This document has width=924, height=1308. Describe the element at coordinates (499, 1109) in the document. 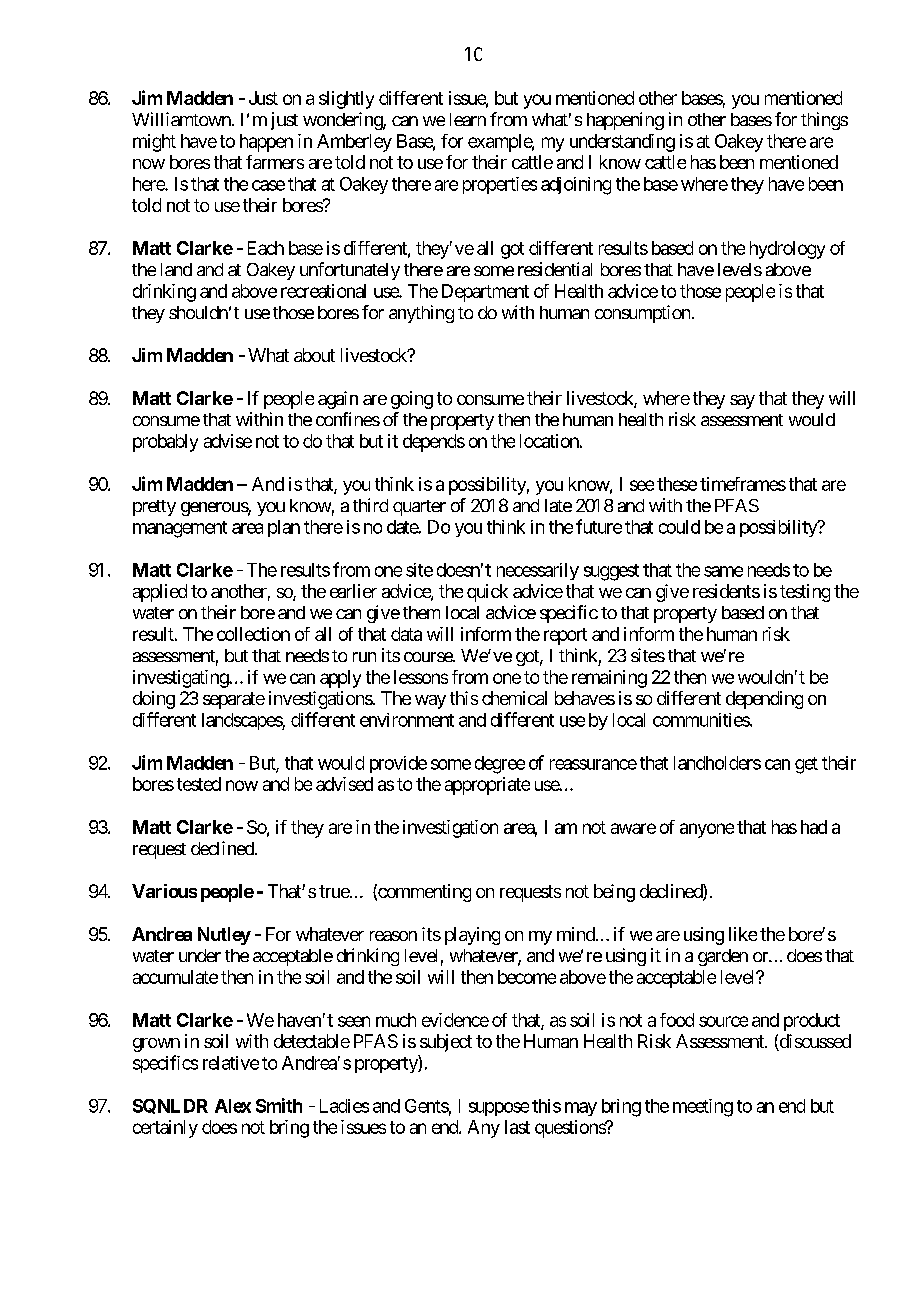

I see `suppose` at that location.
